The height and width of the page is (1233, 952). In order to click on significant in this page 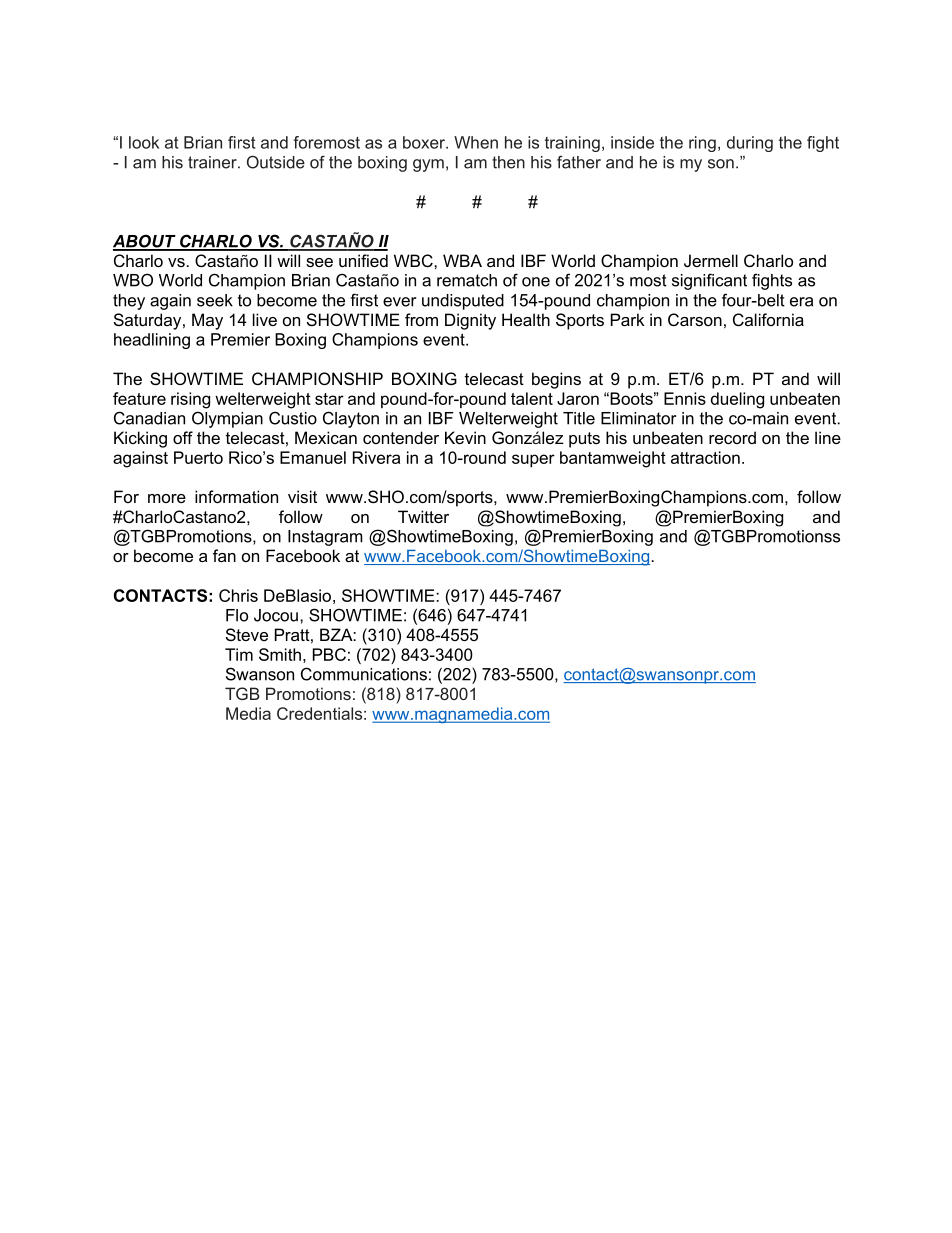, I will do `click(709, 281)`.
